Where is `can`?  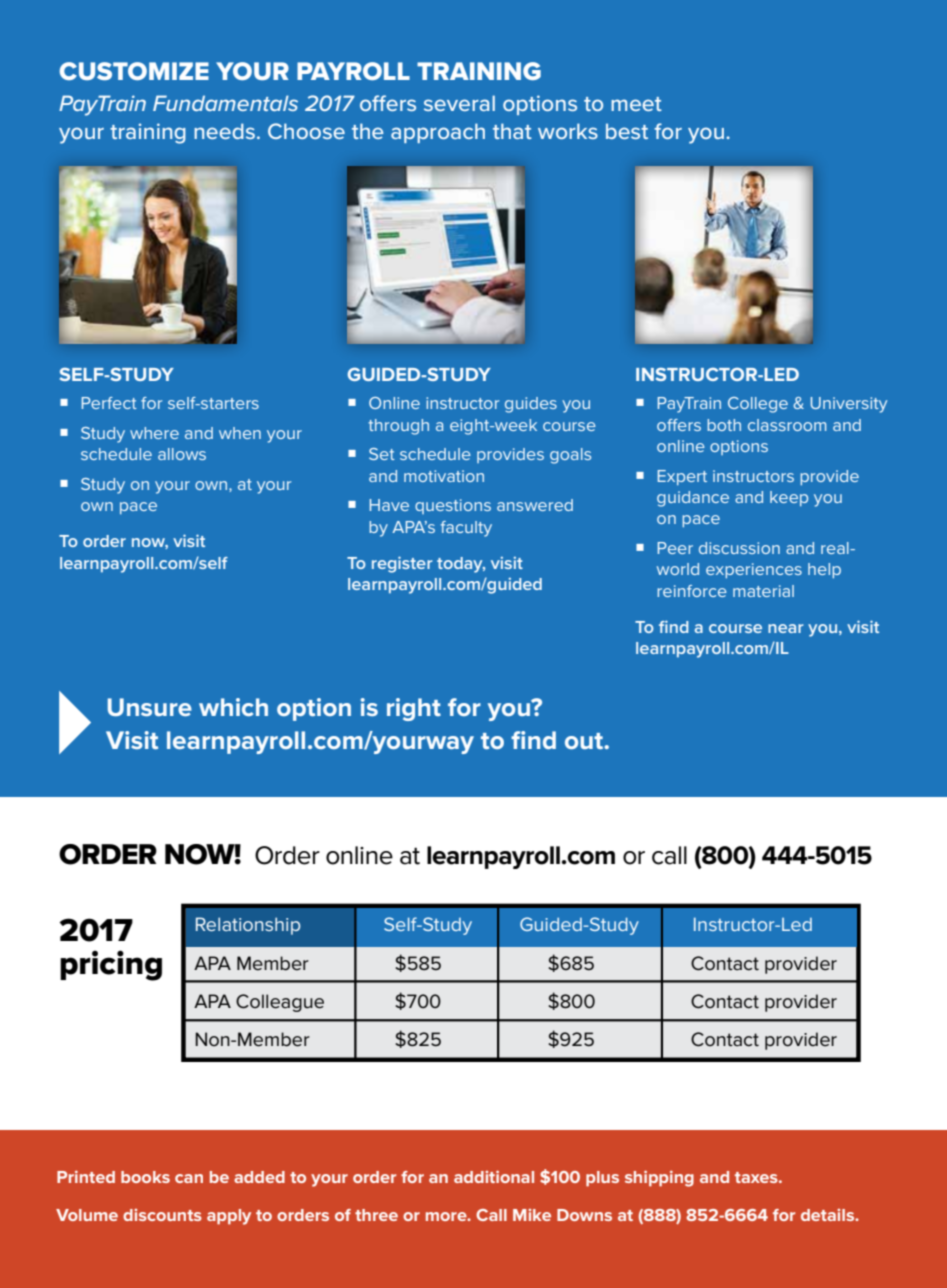
can is located at coordinates (189, 1178).
